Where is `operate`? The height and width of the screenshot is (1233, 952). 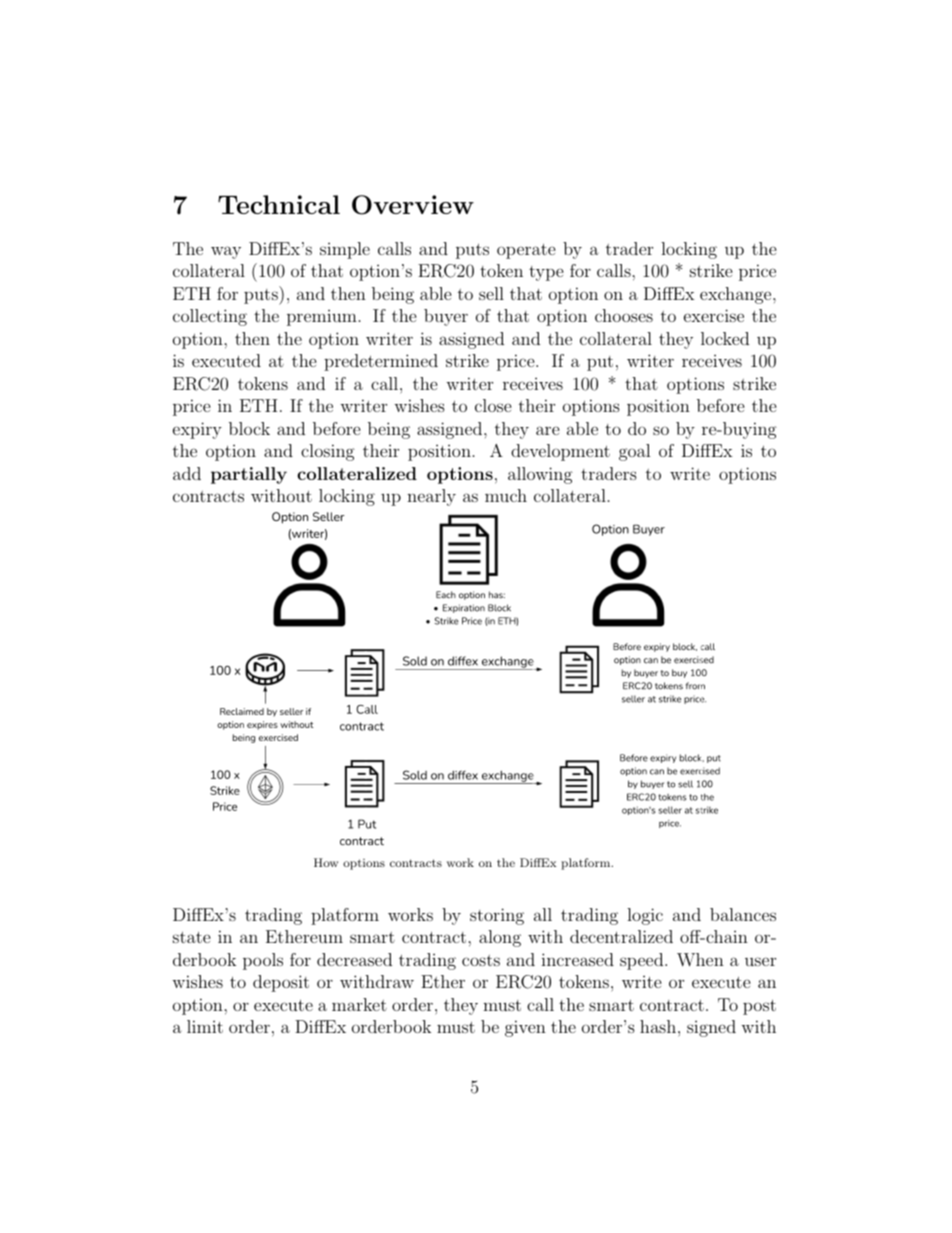 operate is located at coordinates (526, 251).
